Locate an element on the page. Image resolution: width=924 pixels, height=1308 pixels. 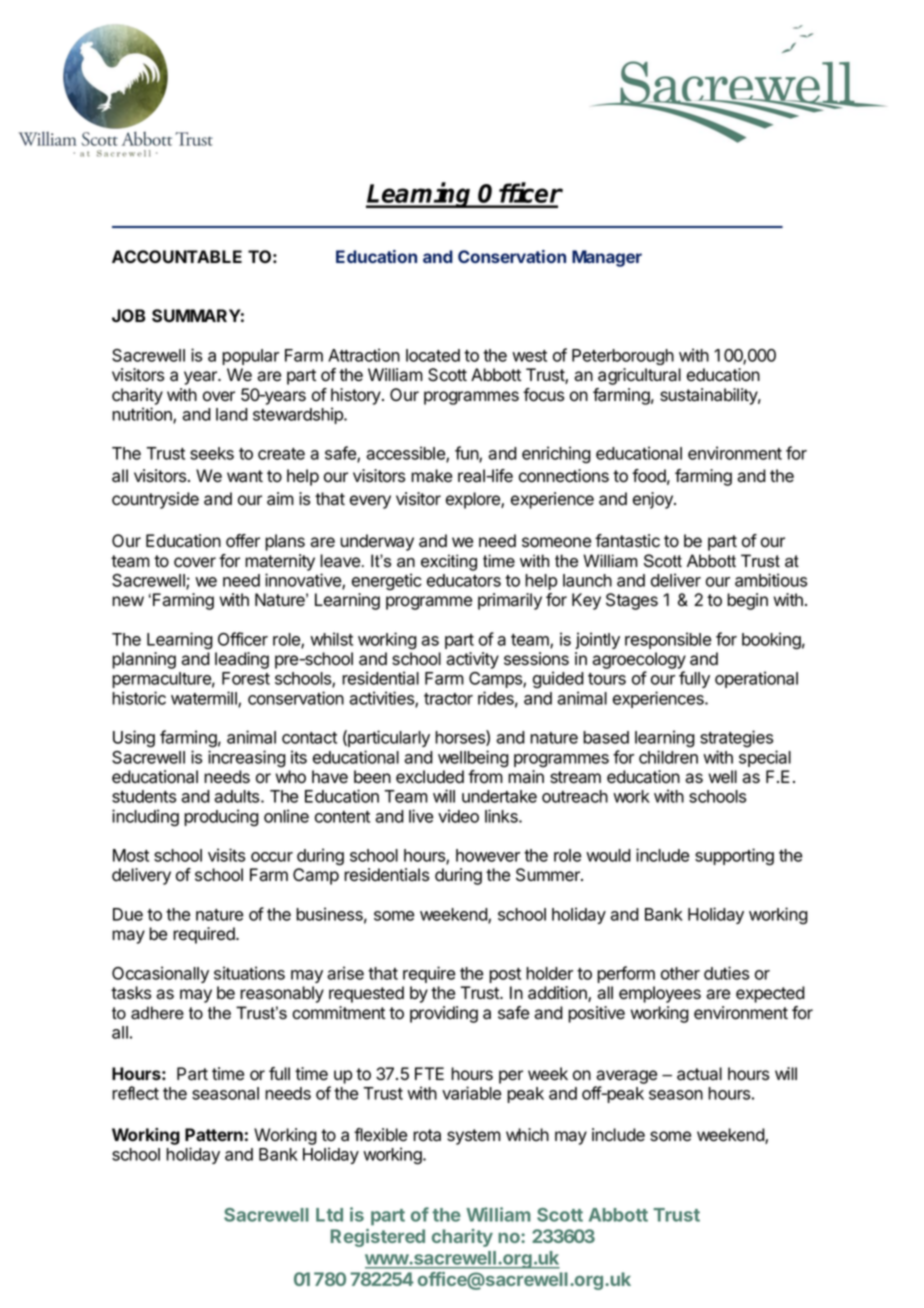
Pattern is located at coordinates (214, 1134).
